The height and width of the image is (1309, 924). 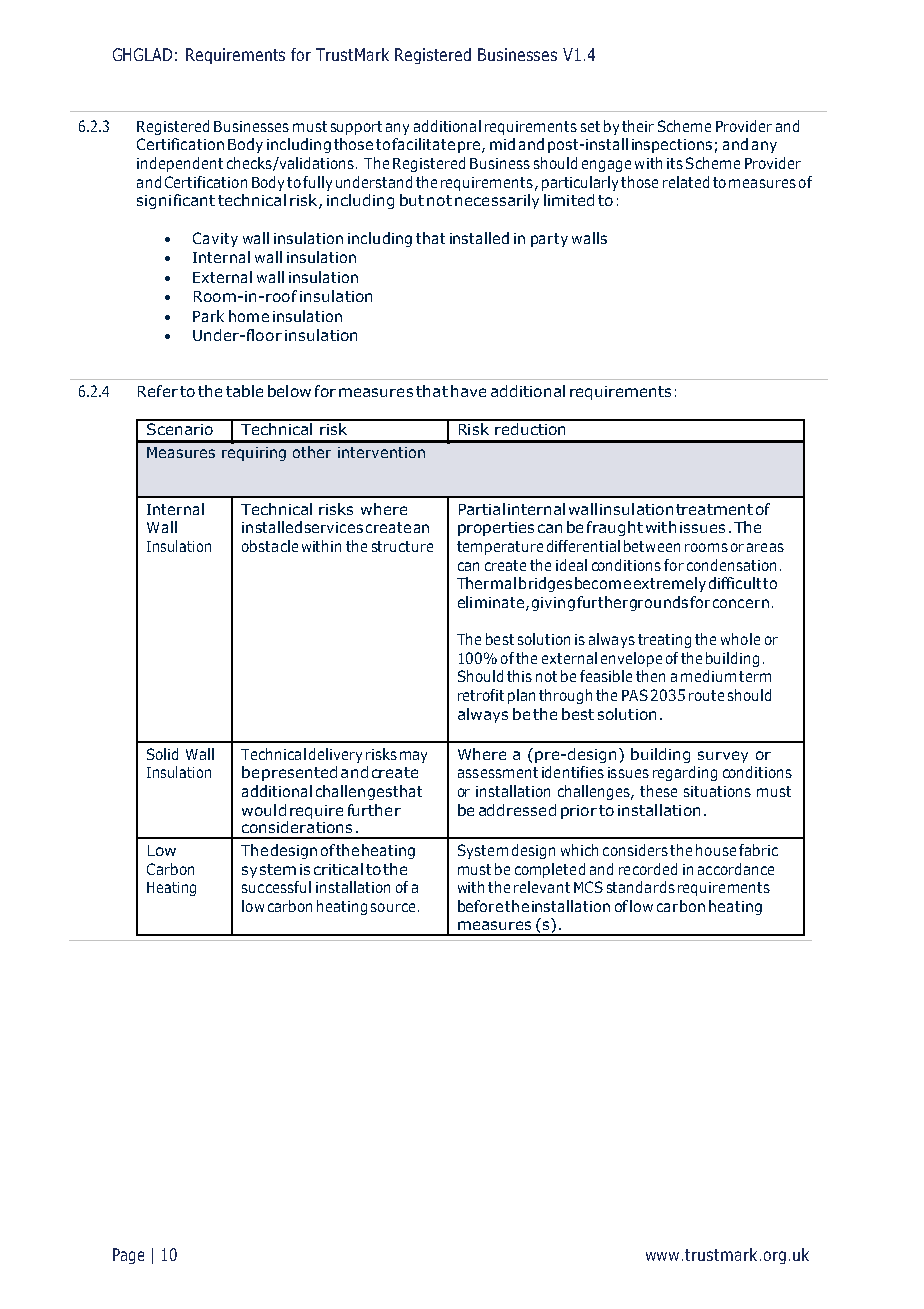 I want to click on but, so click(x=412, y=200).
